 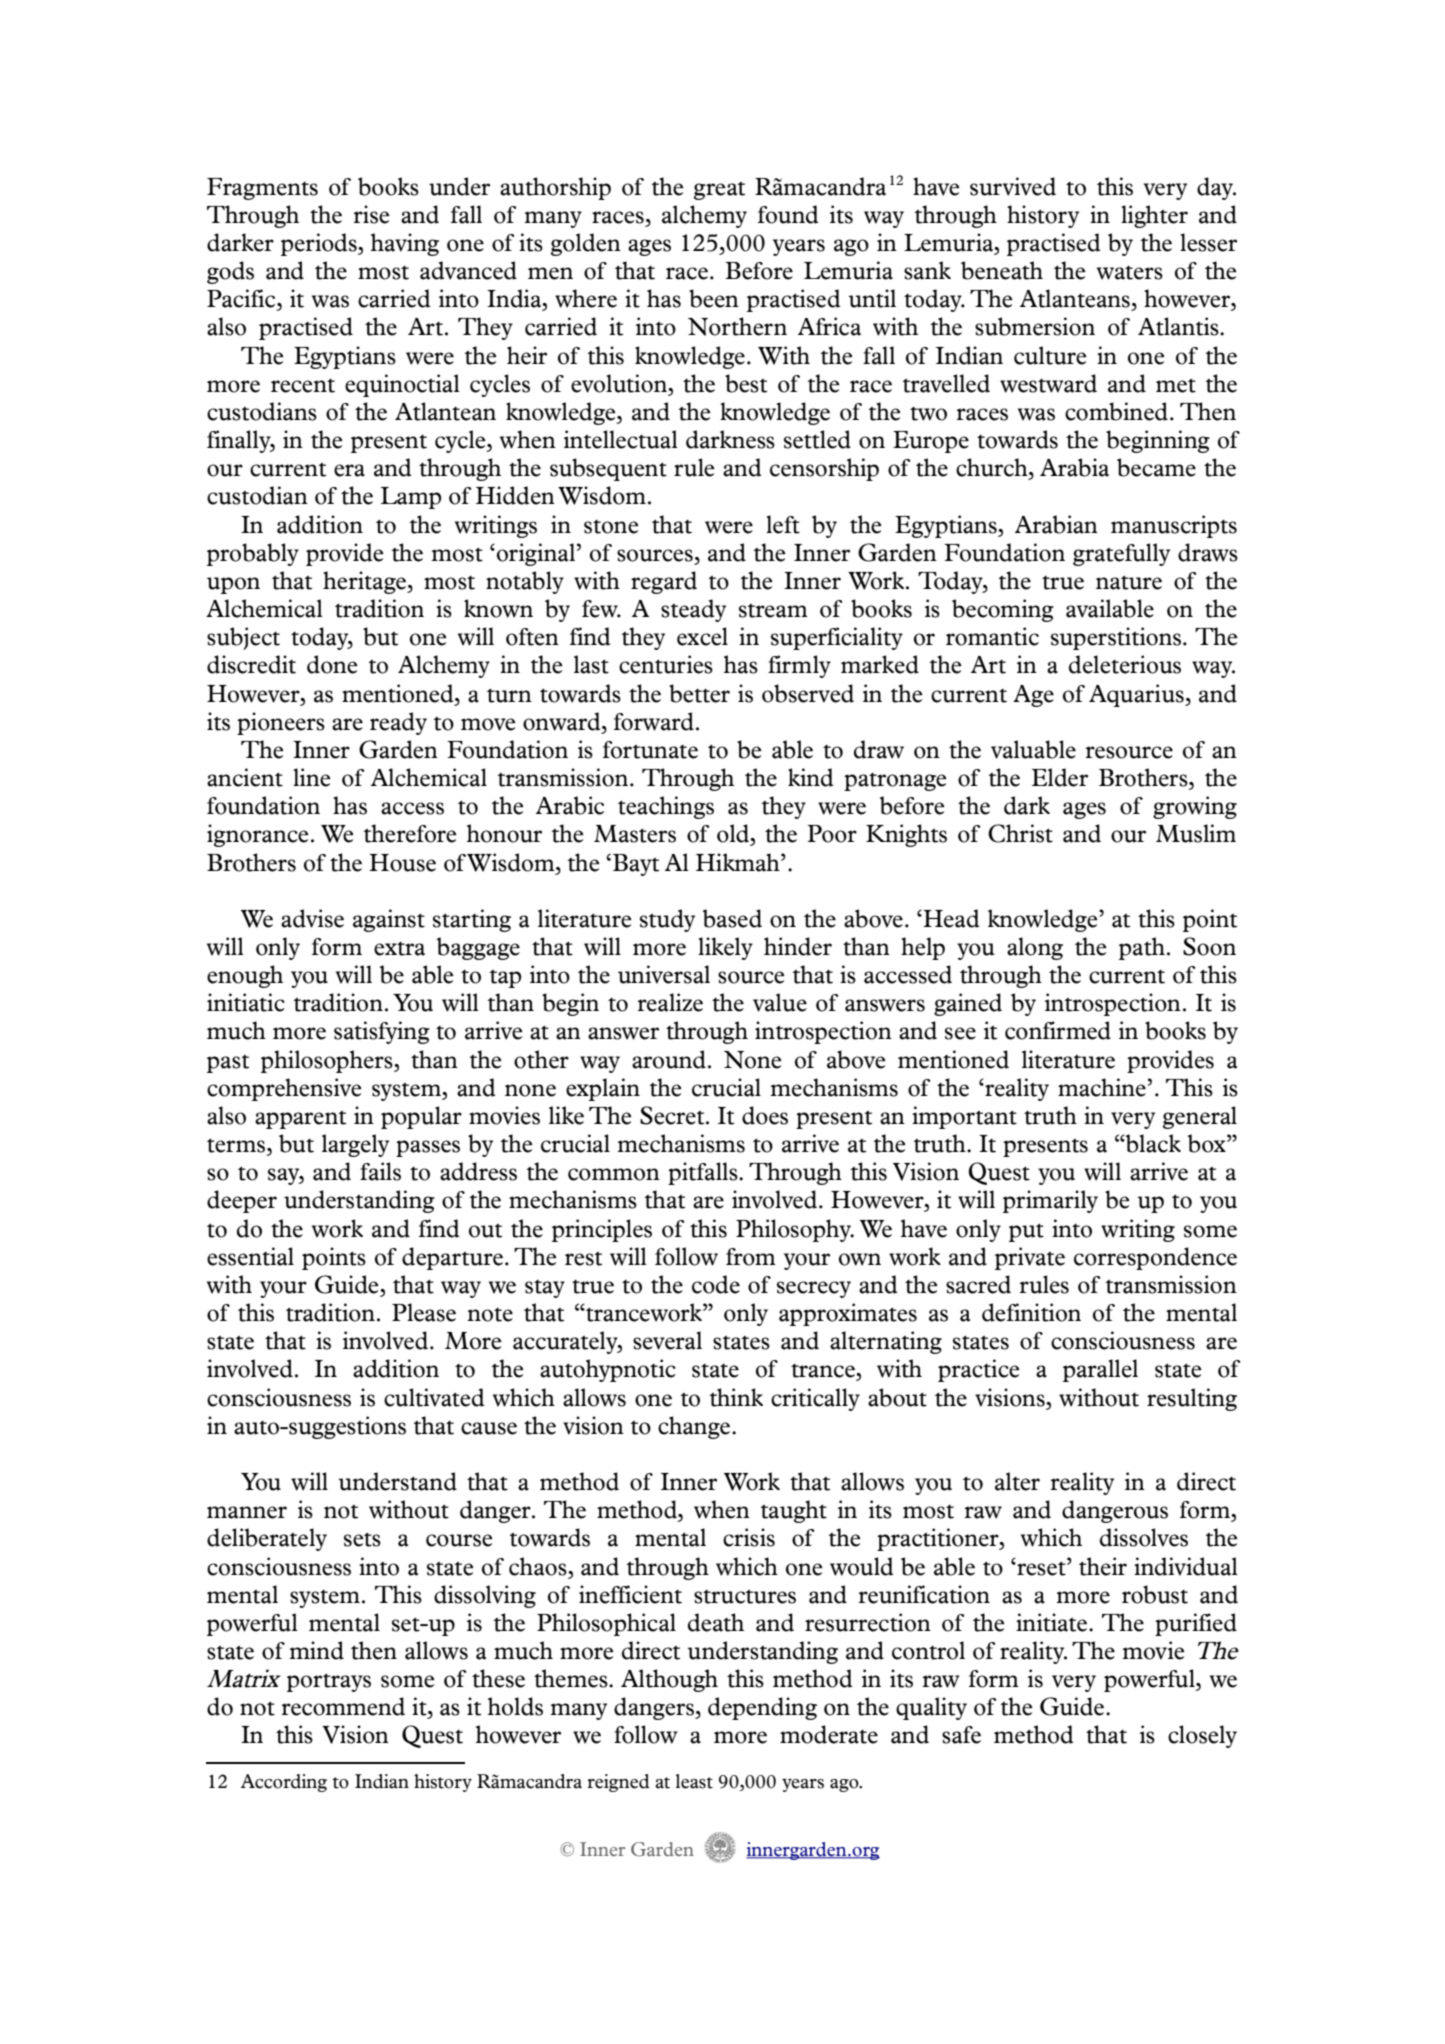 I want to click on fails, so click(x=380, y=1171).
